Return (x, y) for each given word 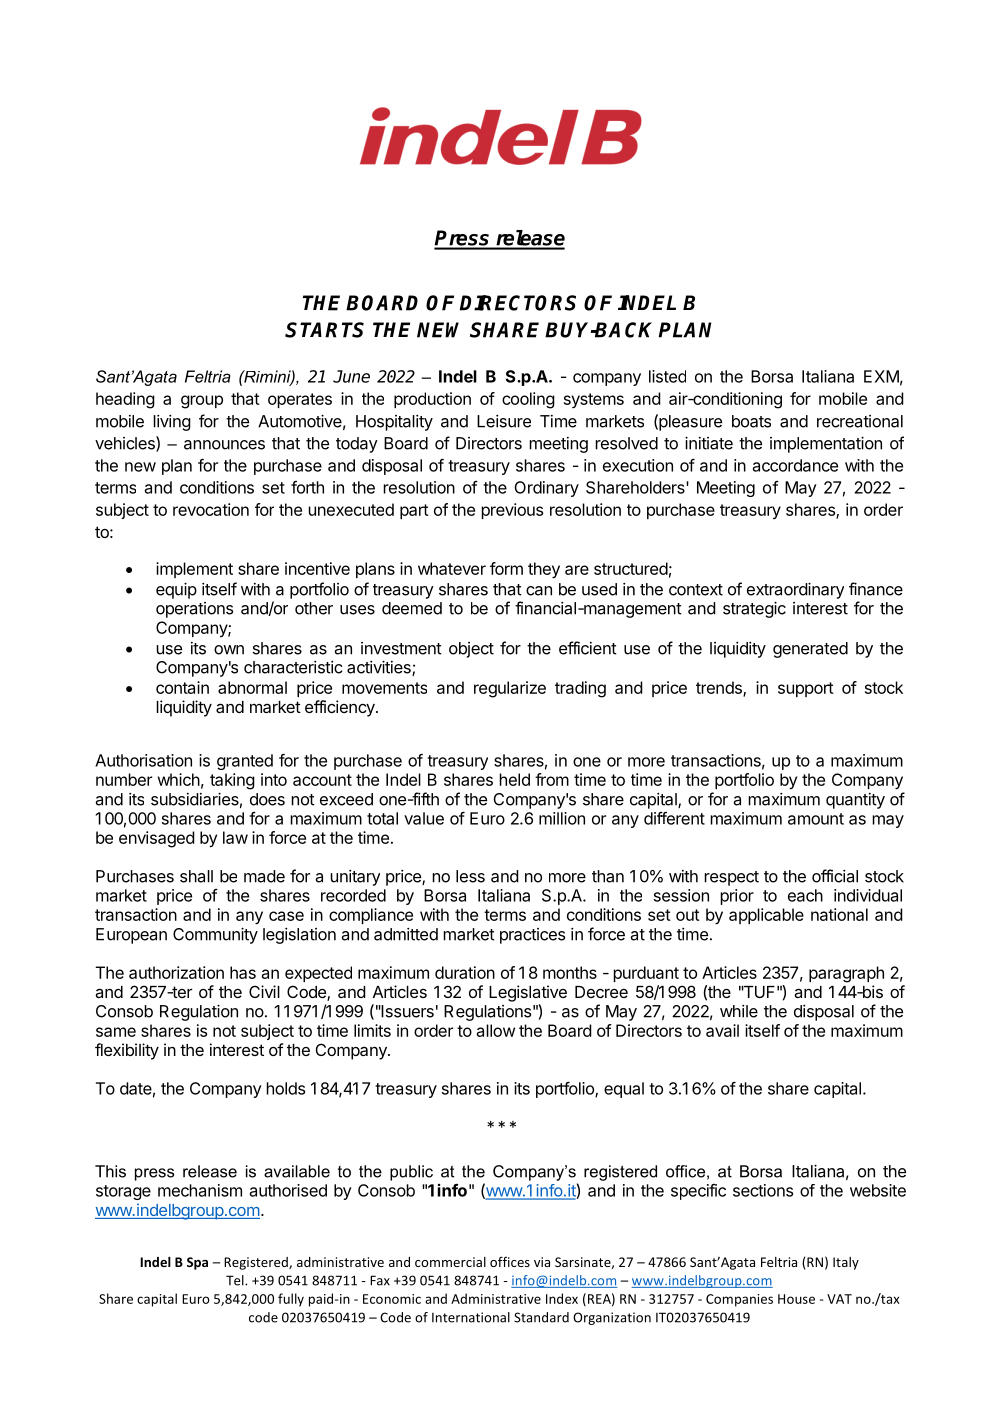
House (796, 1299)
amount (816, 819)
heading (125, 400)
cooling (528, 400)
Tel (236, 1280)
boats (751, 421)
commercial (450, 1262)
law (235, 837)
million (562, 818)
